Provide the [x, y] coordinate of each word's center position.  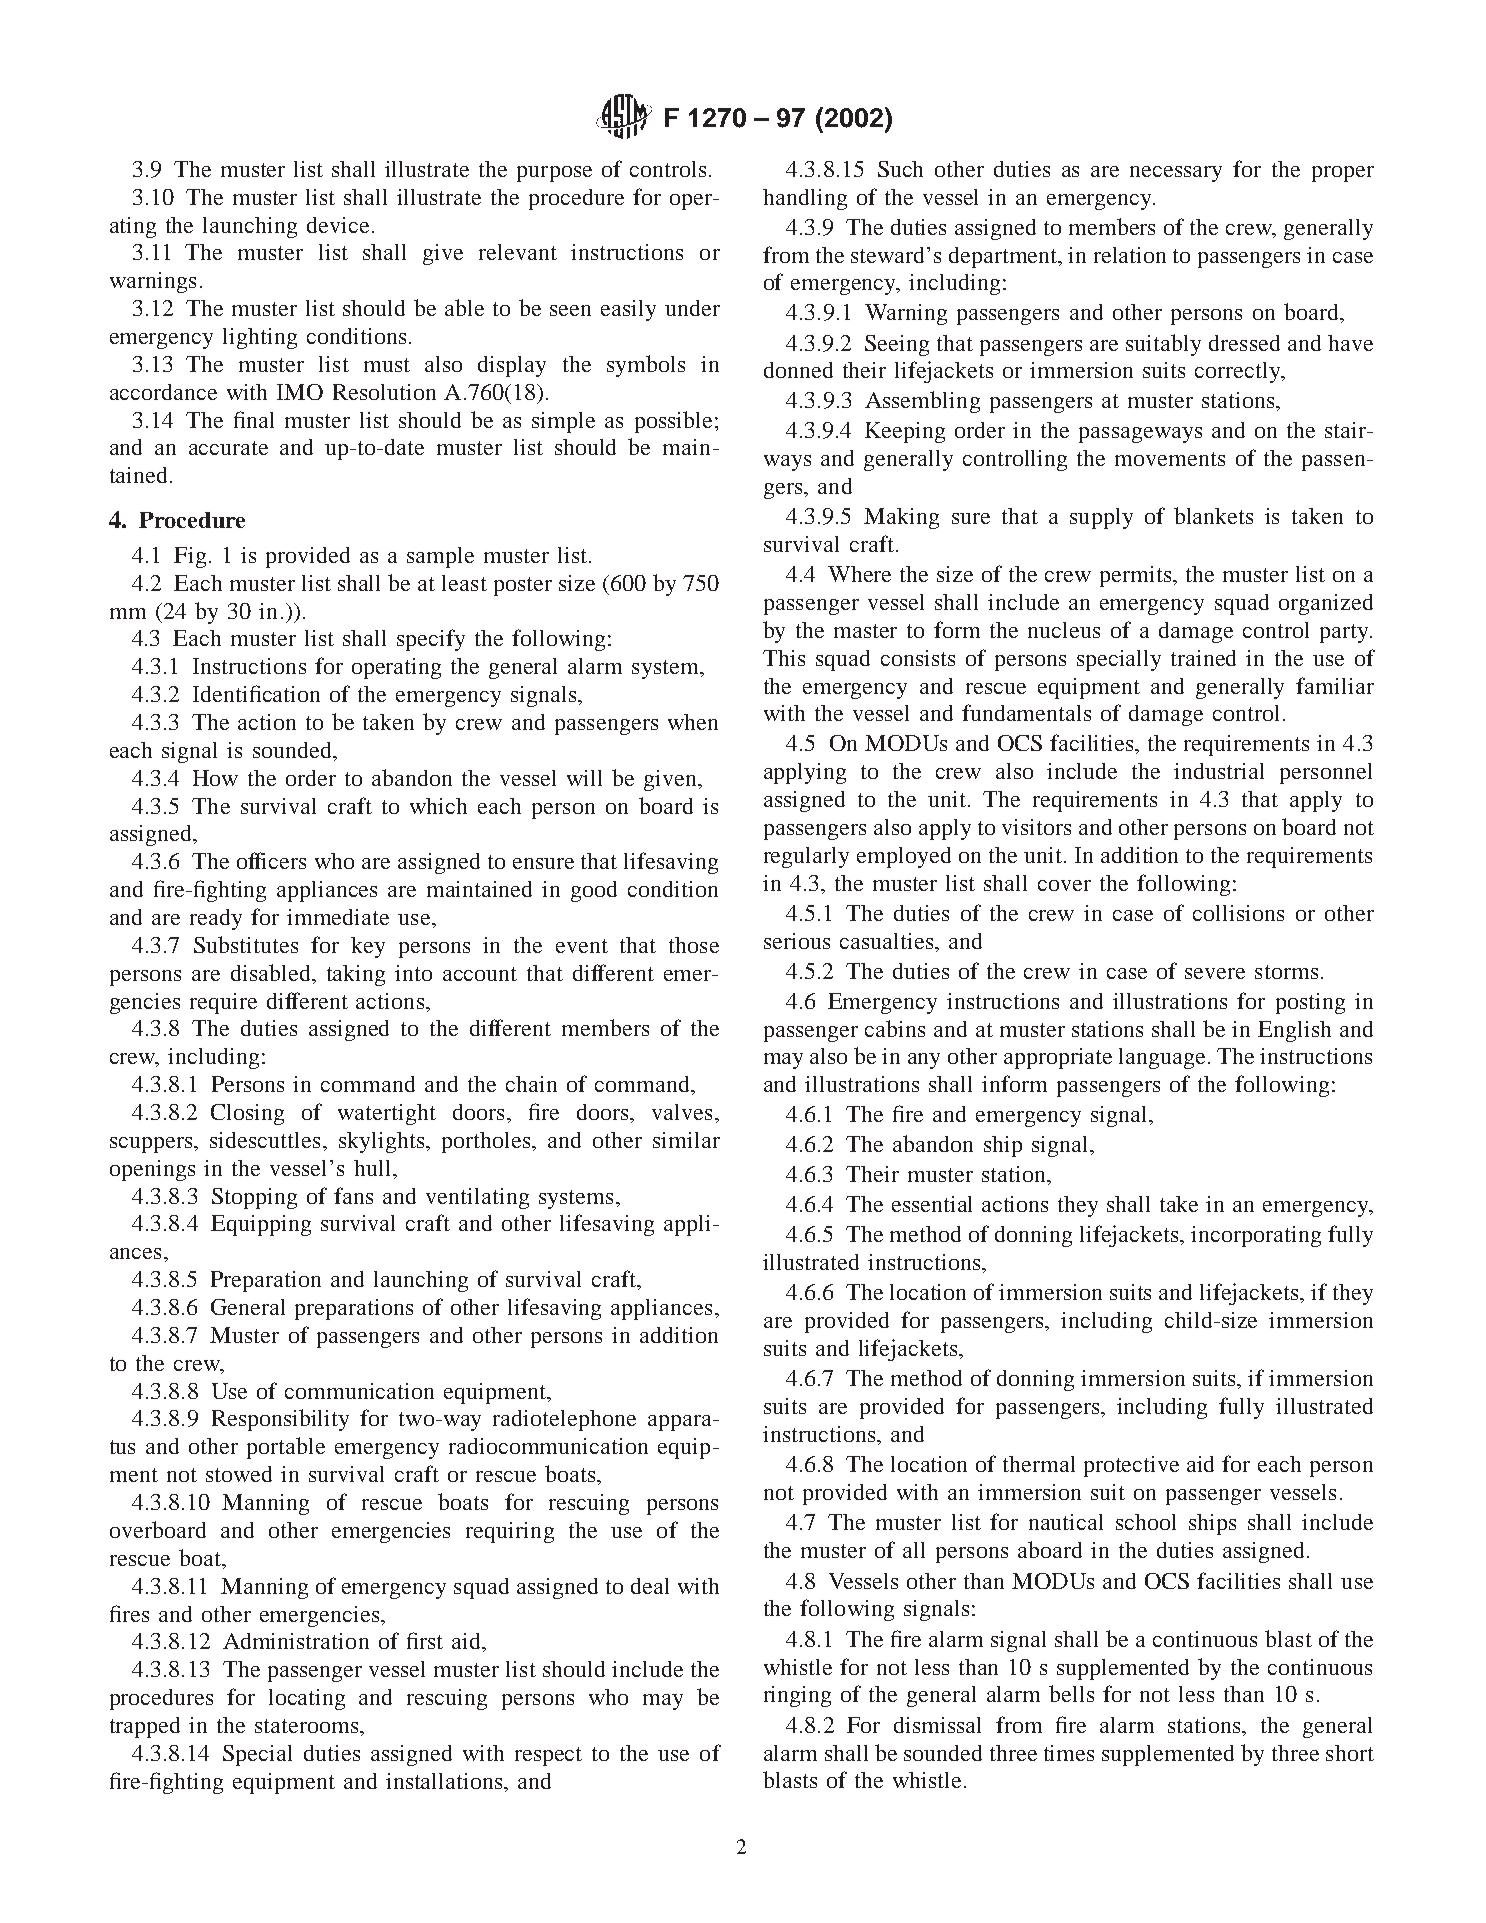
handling [805, 199]
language [1164, 1058]
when [693, 722]
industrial [1219, 771]
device [338, 225]
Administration [296, 1641]
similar [686, 1140]
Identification [256, 693]
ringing [797, 1696]
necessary [1176, 174]
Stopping [254, 1198]
